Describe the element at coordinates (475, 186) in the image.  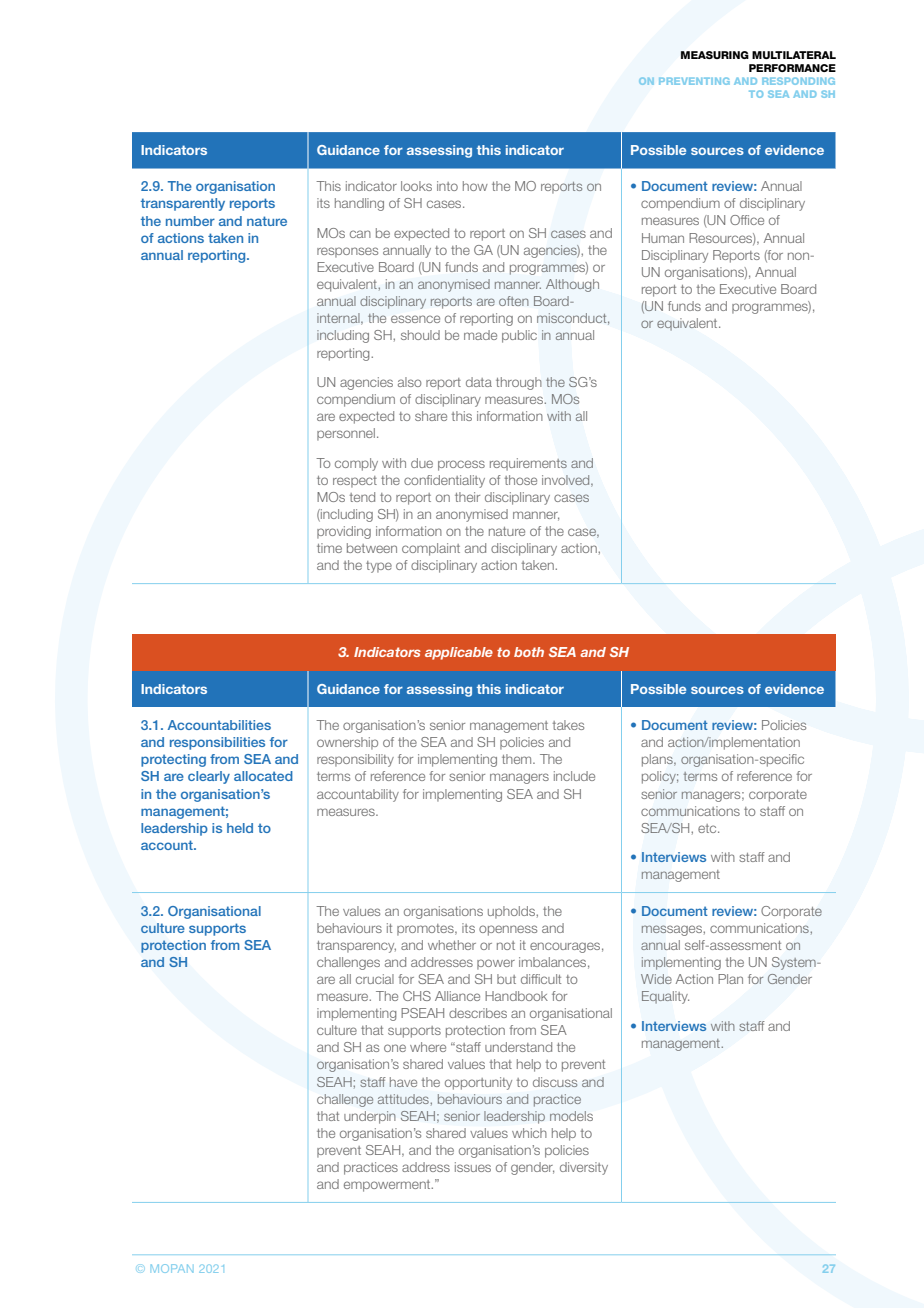
I see `how` at that location.
